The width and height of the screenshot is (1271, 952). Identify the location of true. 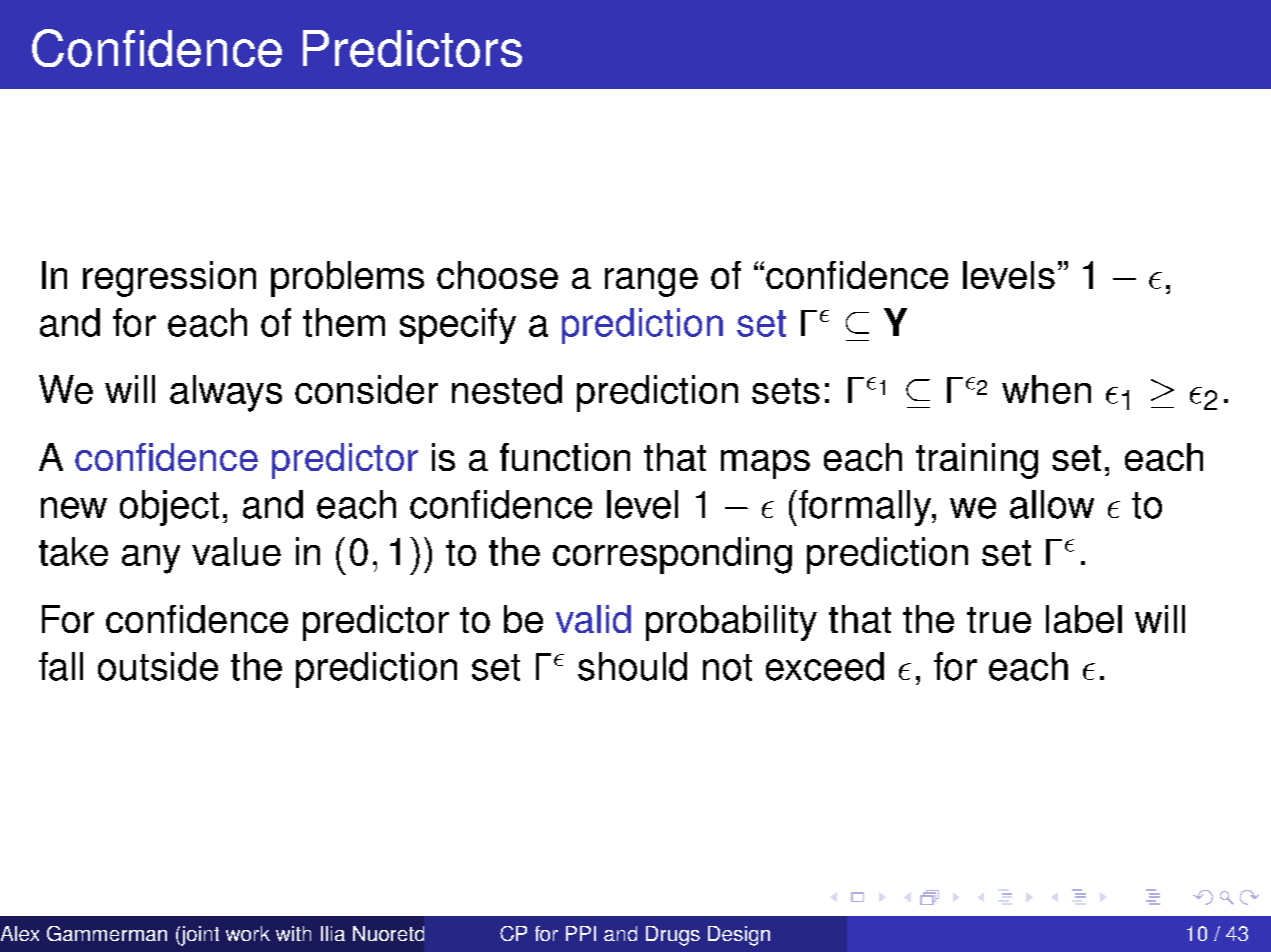
(999, 620).
